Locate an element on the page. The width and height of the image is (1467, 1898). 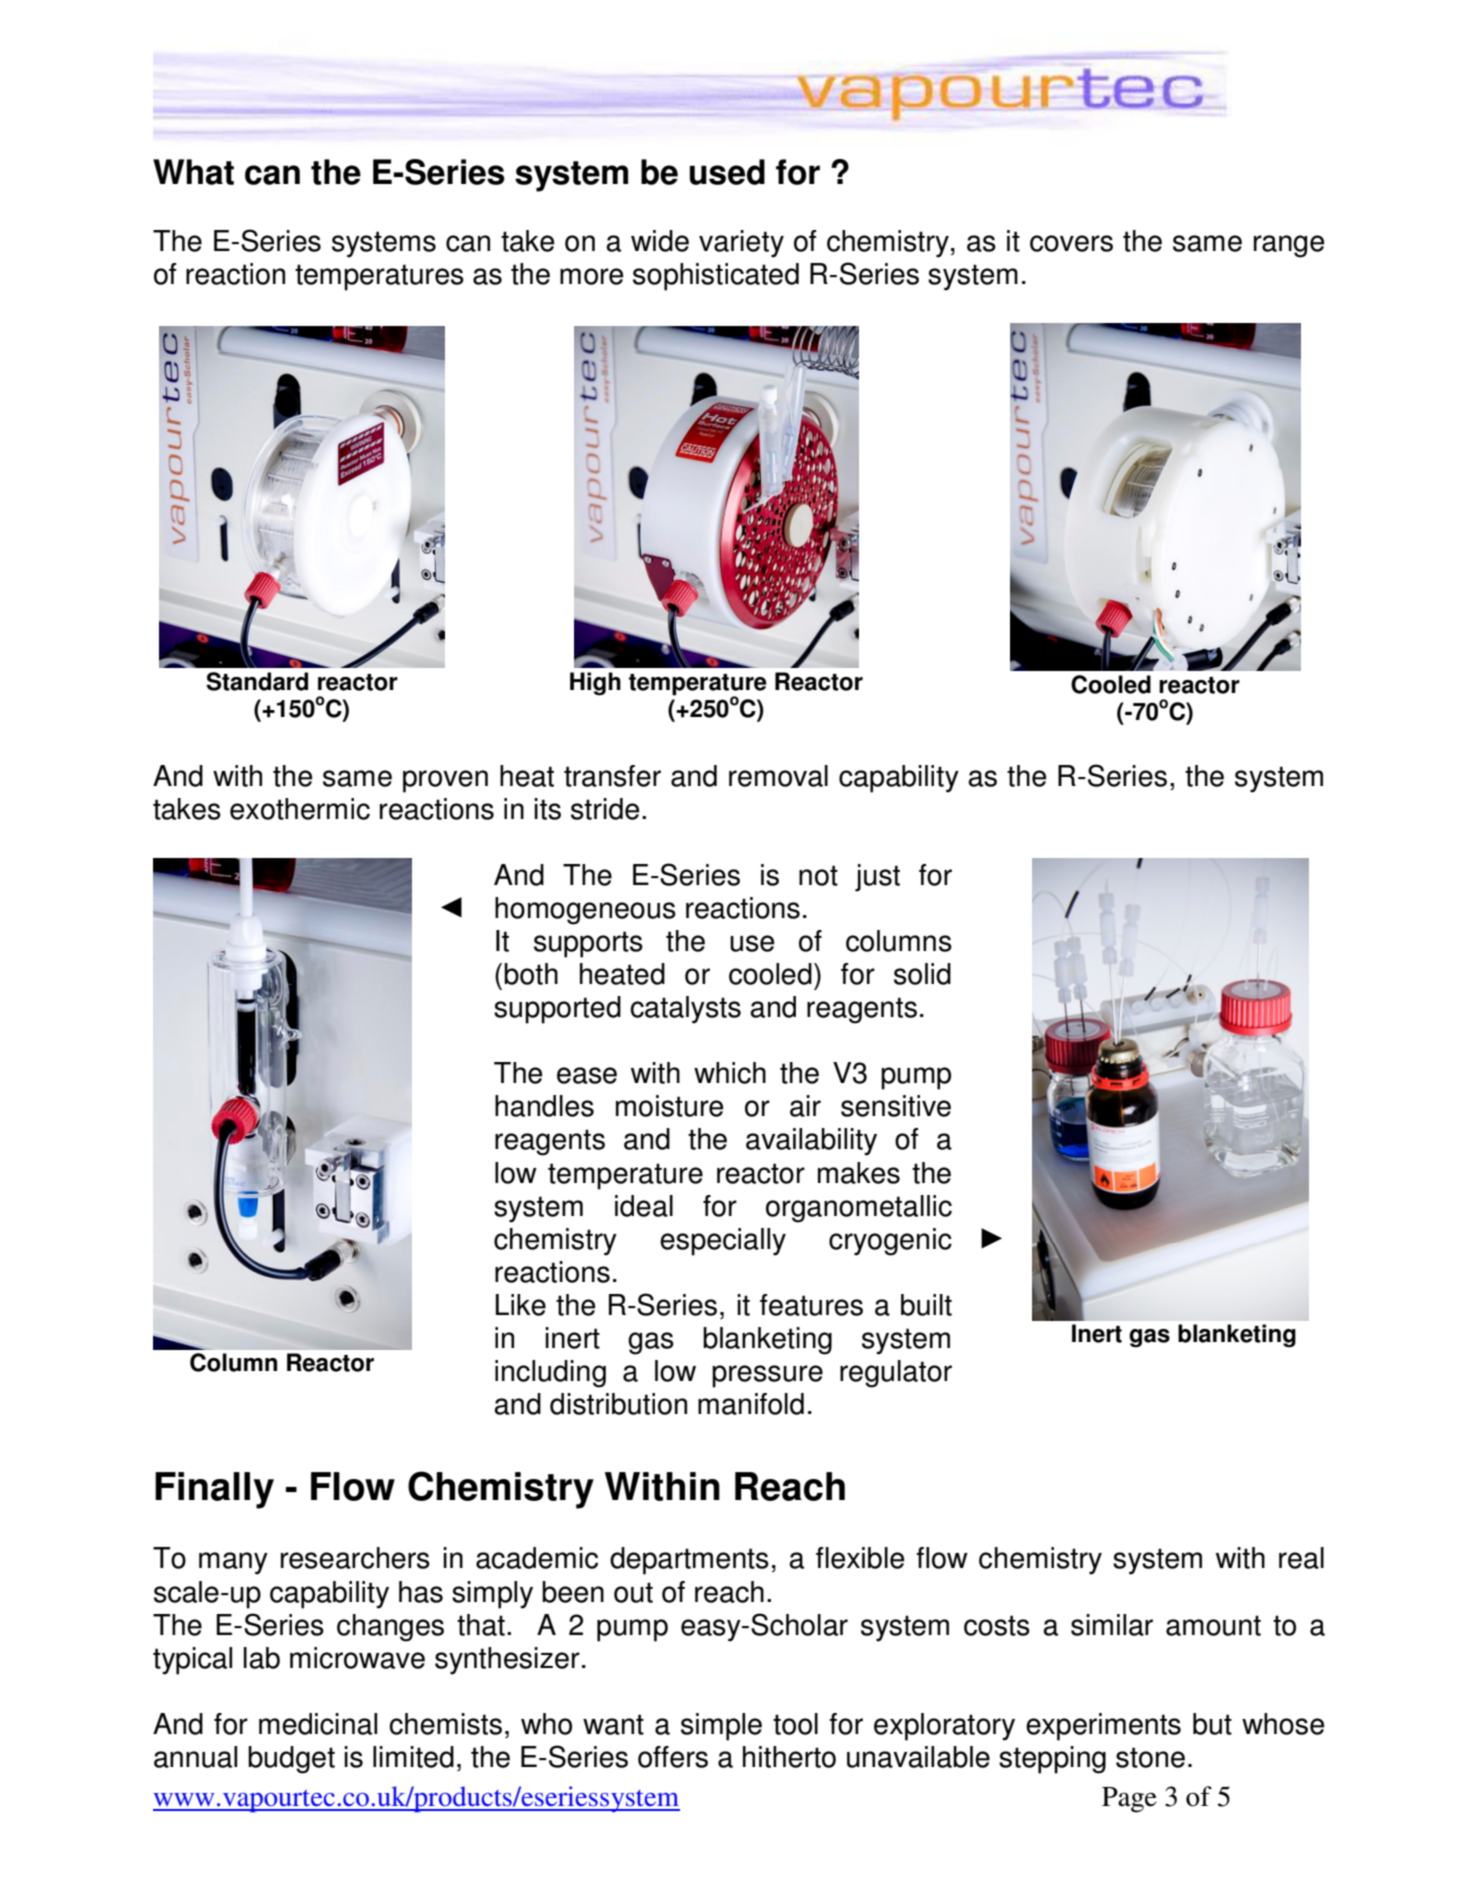
built is located at coordinates (926, 1305).
